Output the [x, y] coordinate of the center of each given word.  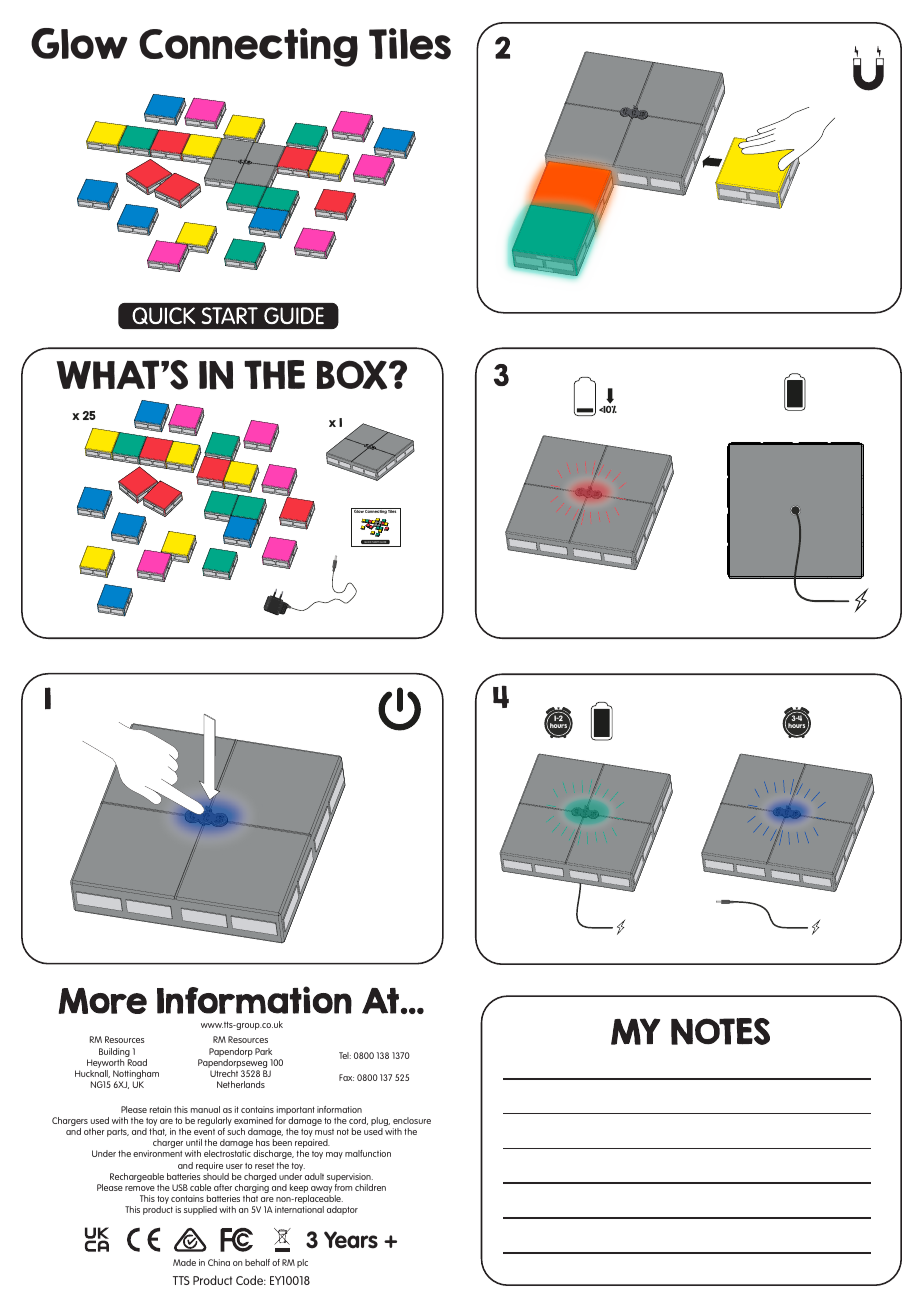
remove [140, 1188]
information [339, 1109]
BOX [353, 375]
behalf [257, 1262]
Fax [346, 1077]
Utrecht [224, 1073]
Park [263, 1051]
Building [115, 1054]
